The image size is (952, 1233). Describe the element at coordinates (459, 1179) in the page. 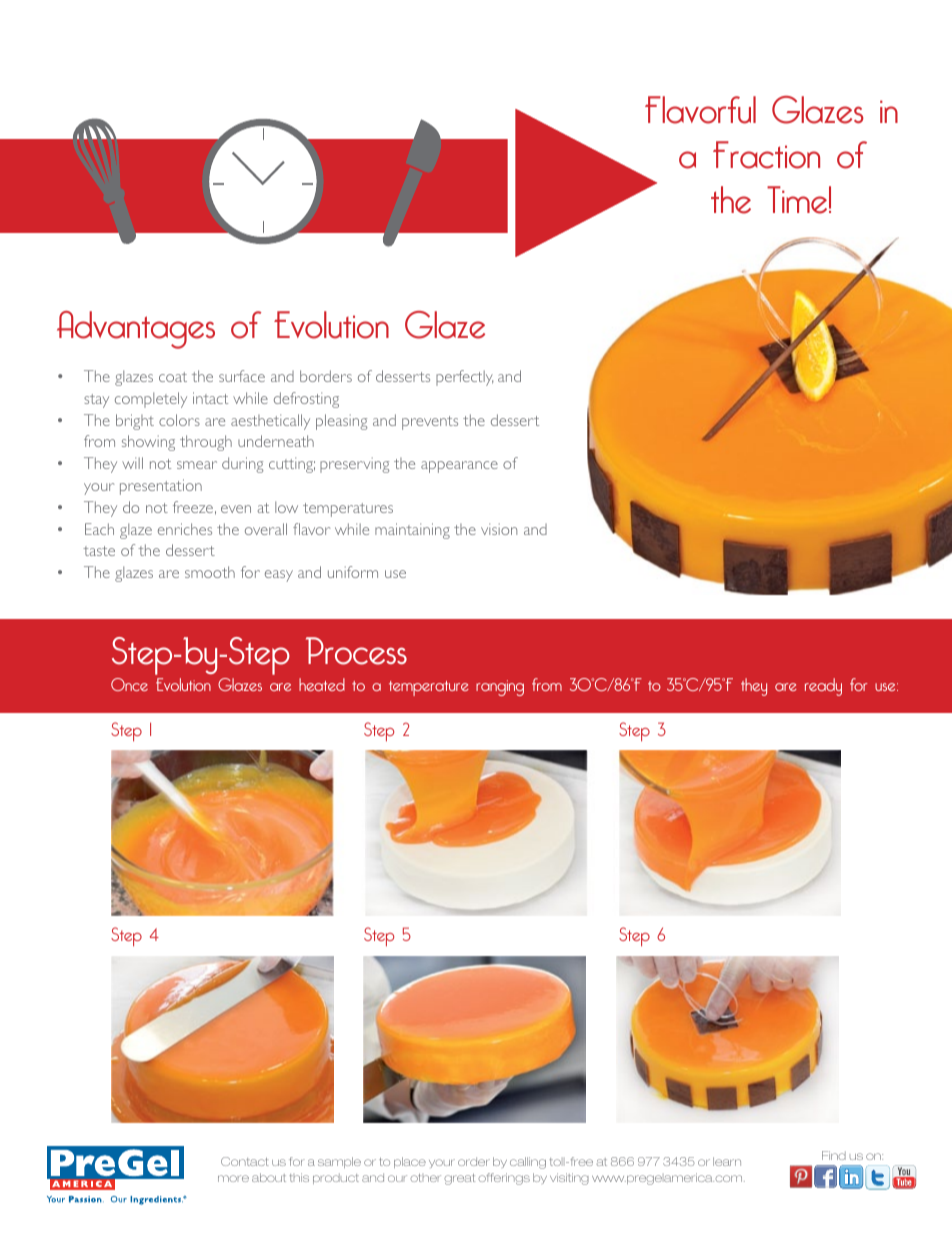

I see `great` at that location.
